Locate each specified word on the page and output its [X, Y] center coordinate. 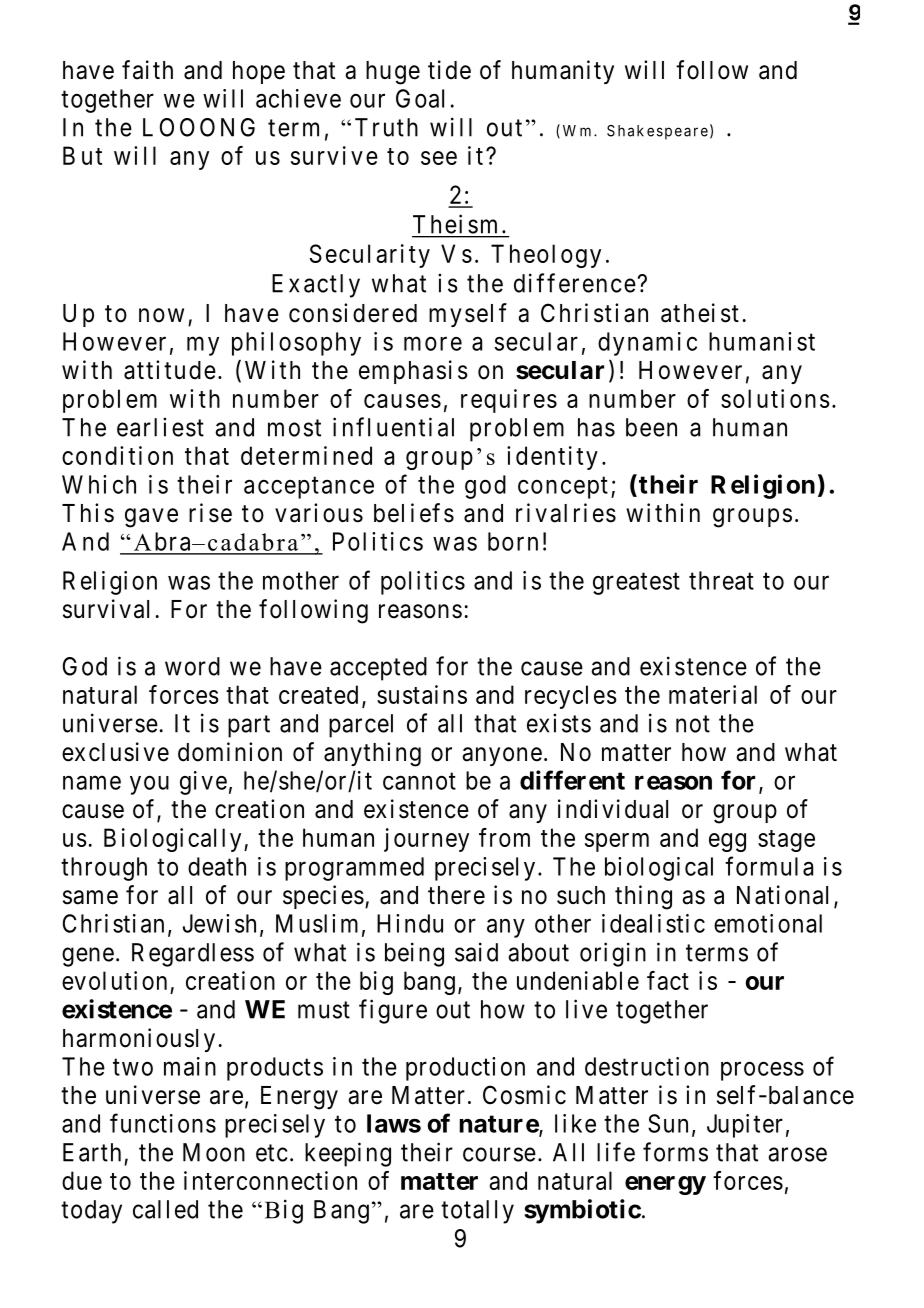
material [713, 694]
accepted [378, 669]
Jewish [219, 923]
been [651, 427]
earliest [160, 427]
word [192, 666]
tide [449, 70]
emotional [768, 923]
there [456, 895]
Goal [420, 98]
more [433, 344]
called [165, 1209]
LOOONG [199, 127]
